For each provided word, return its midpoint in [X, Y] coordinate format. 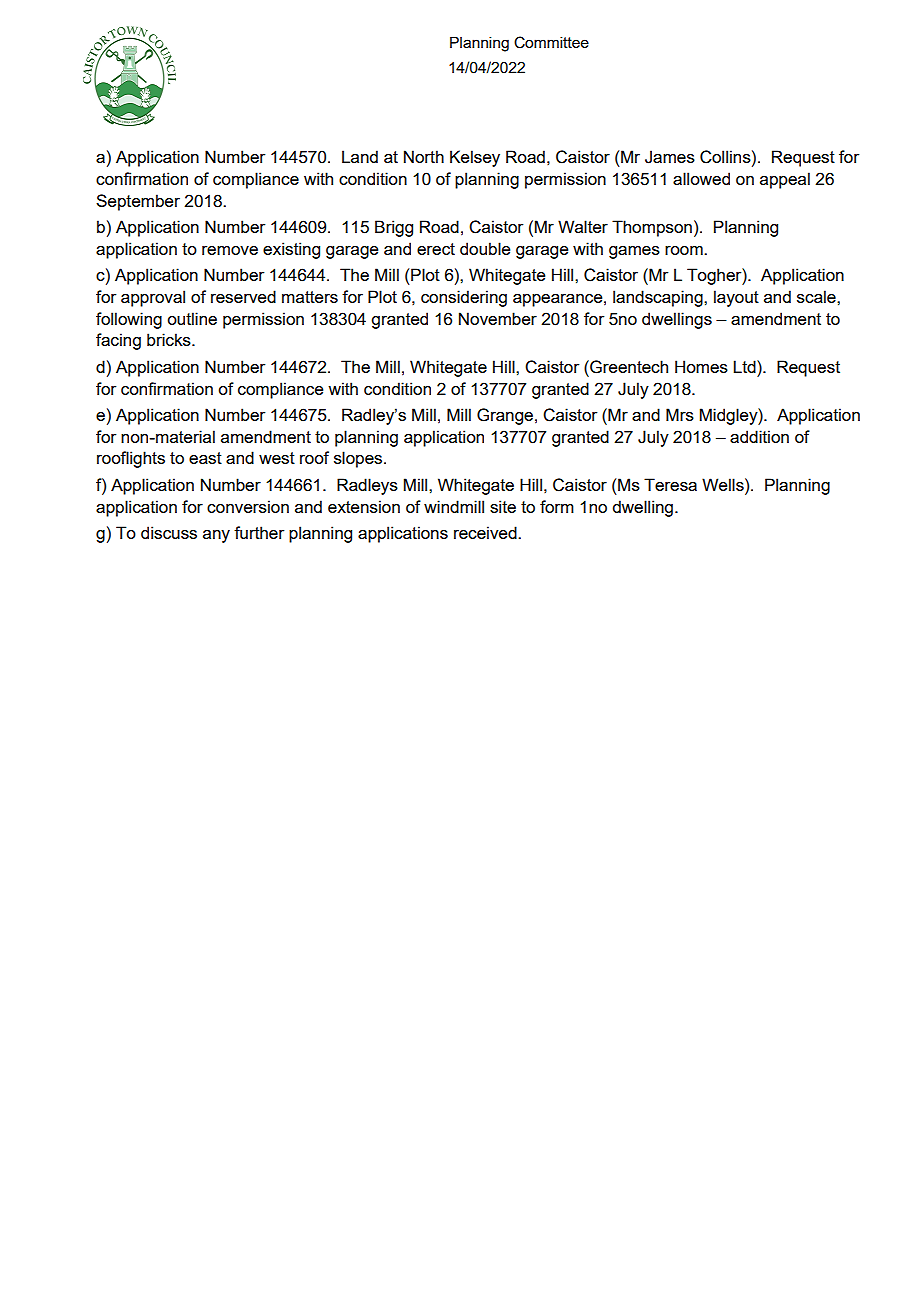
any [216, 536]
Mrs [680, 414]
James [670, 157]
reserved [243, 296]
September [138, 202]
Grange [505, 416]
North [424, 156]
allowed [701, 178]
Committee [551, 42]
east [205, 458]
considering [464, 298]
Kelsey [475, 158]
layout [736, 298]
